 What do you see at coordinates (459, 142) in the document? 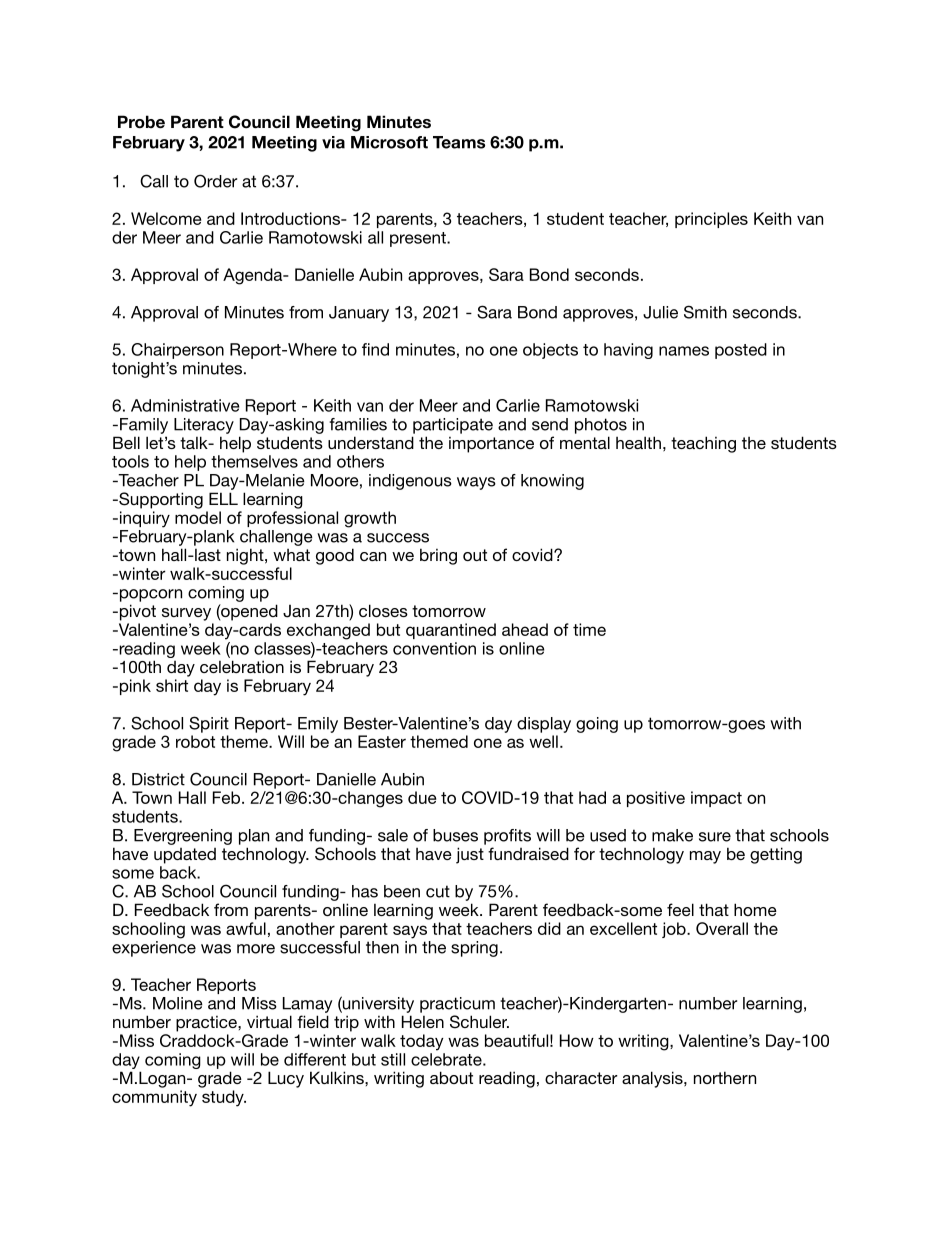
I see `Teams` at bounding box center [459, 142].
